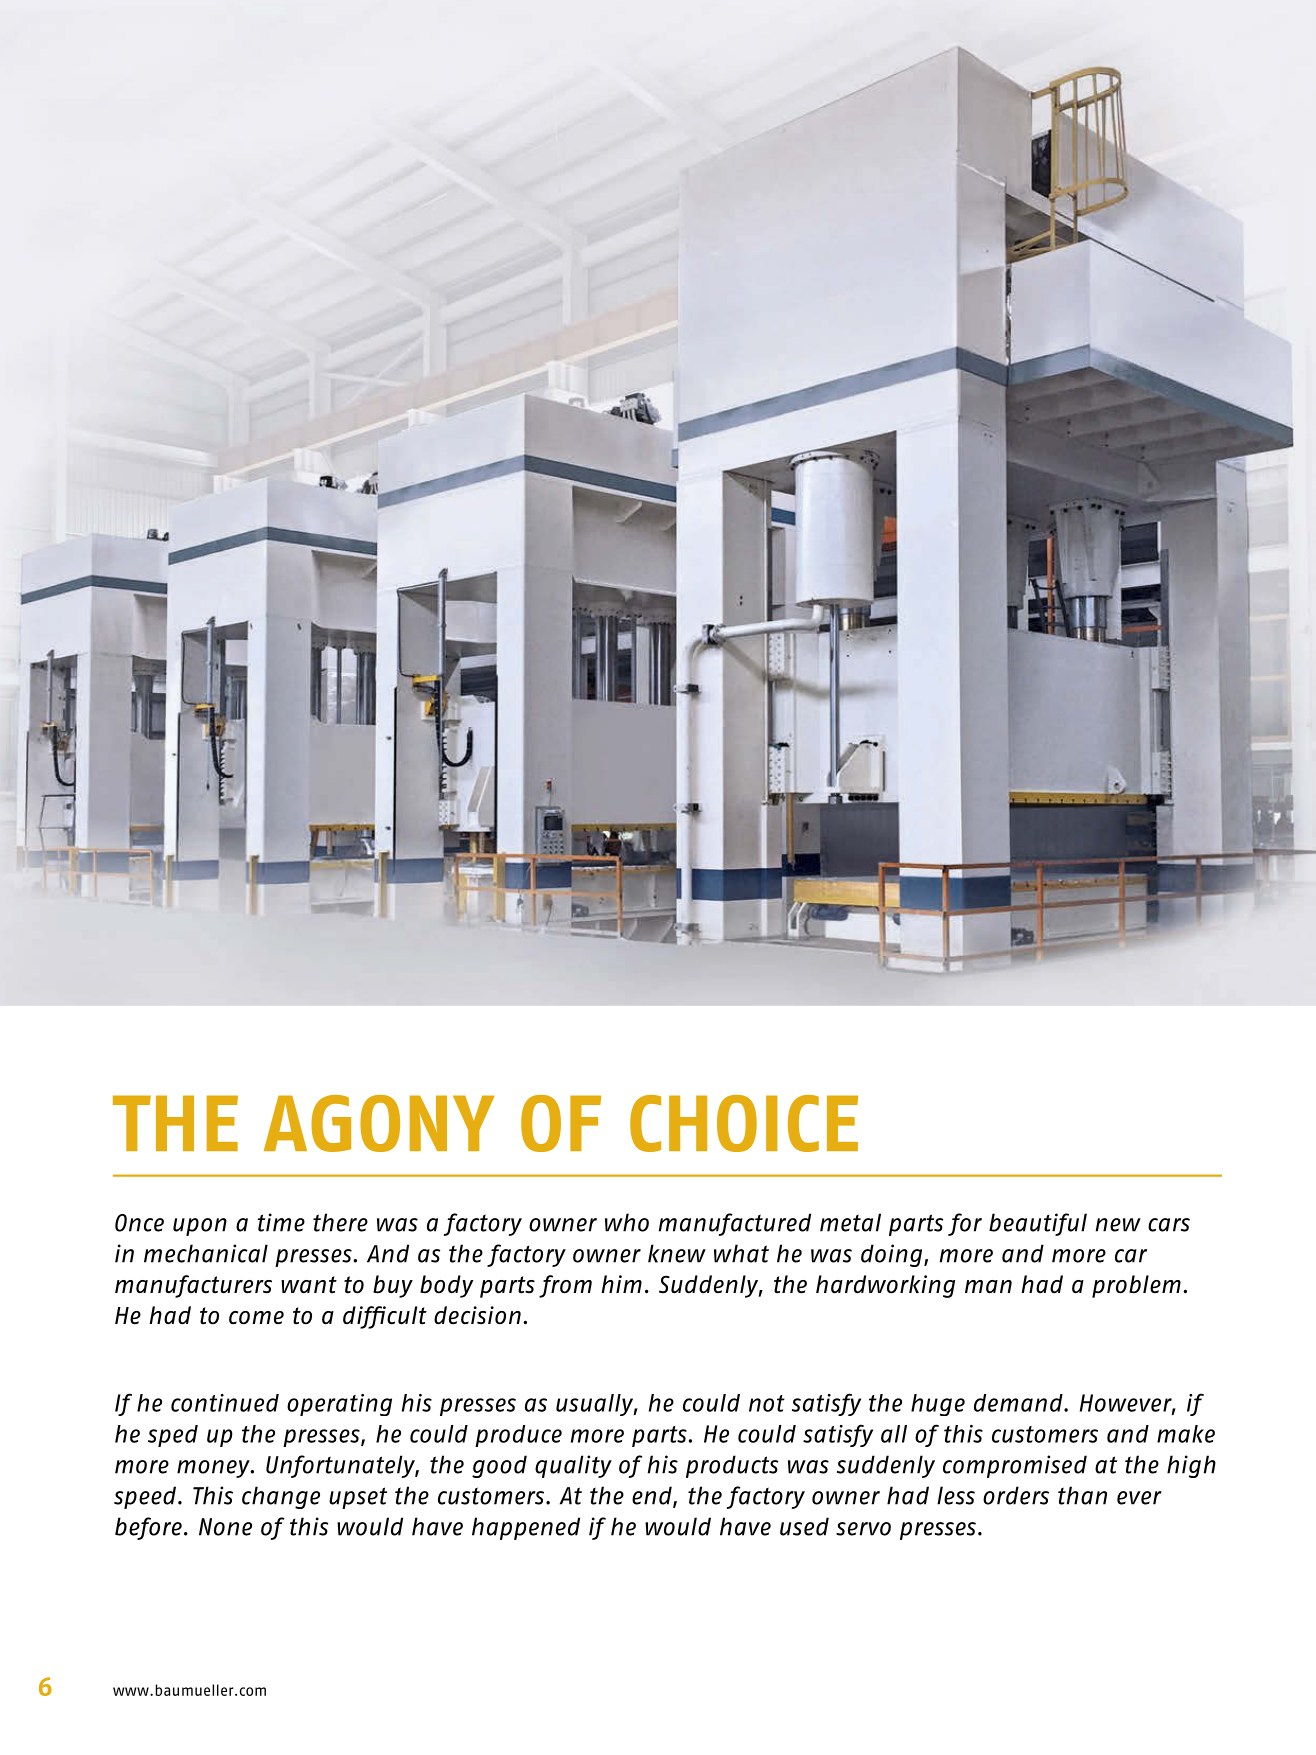 This document has height=1755, width=1316. Describe the element at coordinates (1038, 1224) in the document. I see `beautiful` at that location.
